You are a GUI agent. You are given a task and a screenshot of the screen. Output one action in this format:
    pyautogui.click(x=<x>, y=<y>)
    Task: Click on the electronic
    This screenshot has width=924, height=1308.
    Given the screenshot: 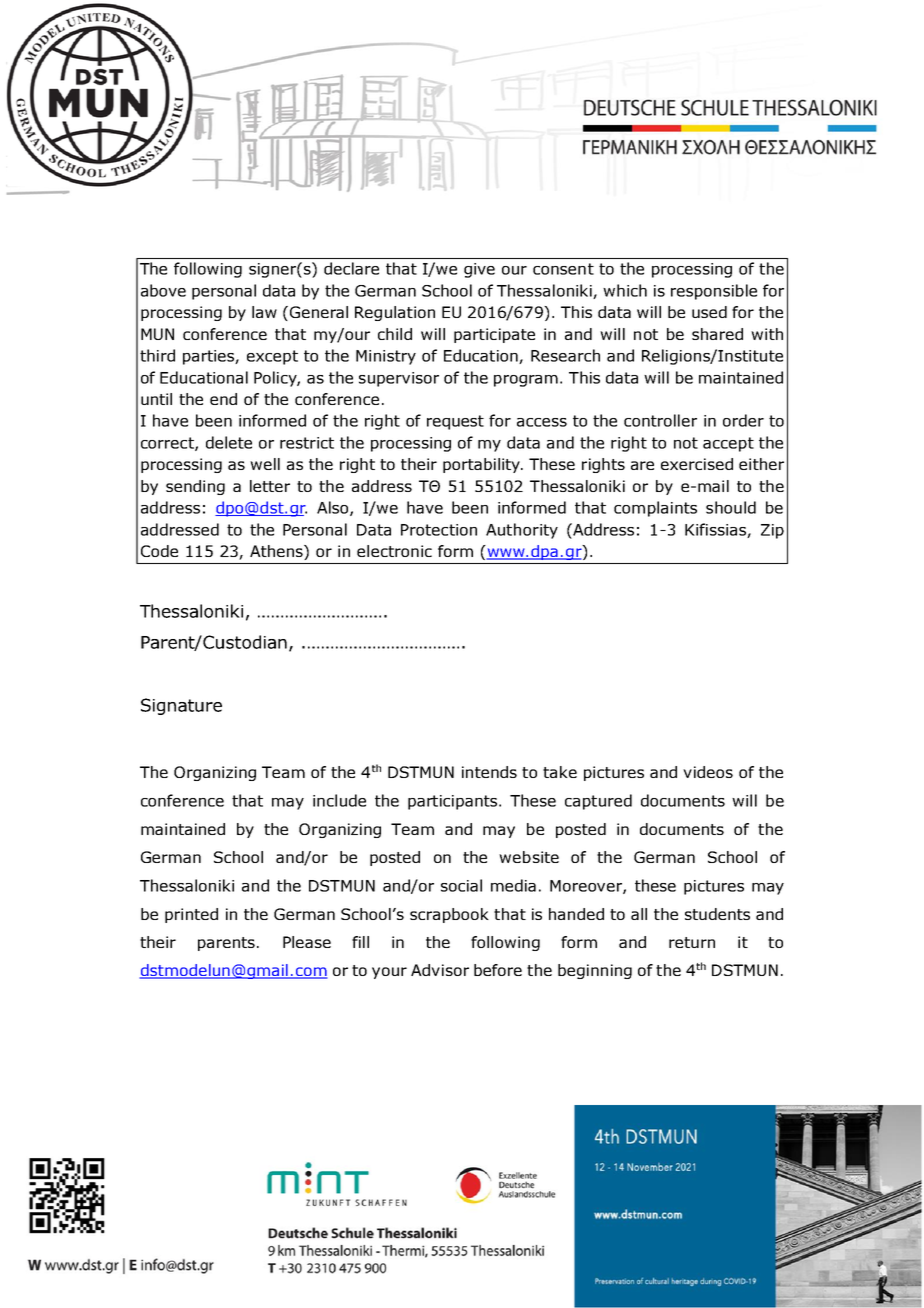 What is the action you would take?
    pyautogui.click(x=394, y=551)
